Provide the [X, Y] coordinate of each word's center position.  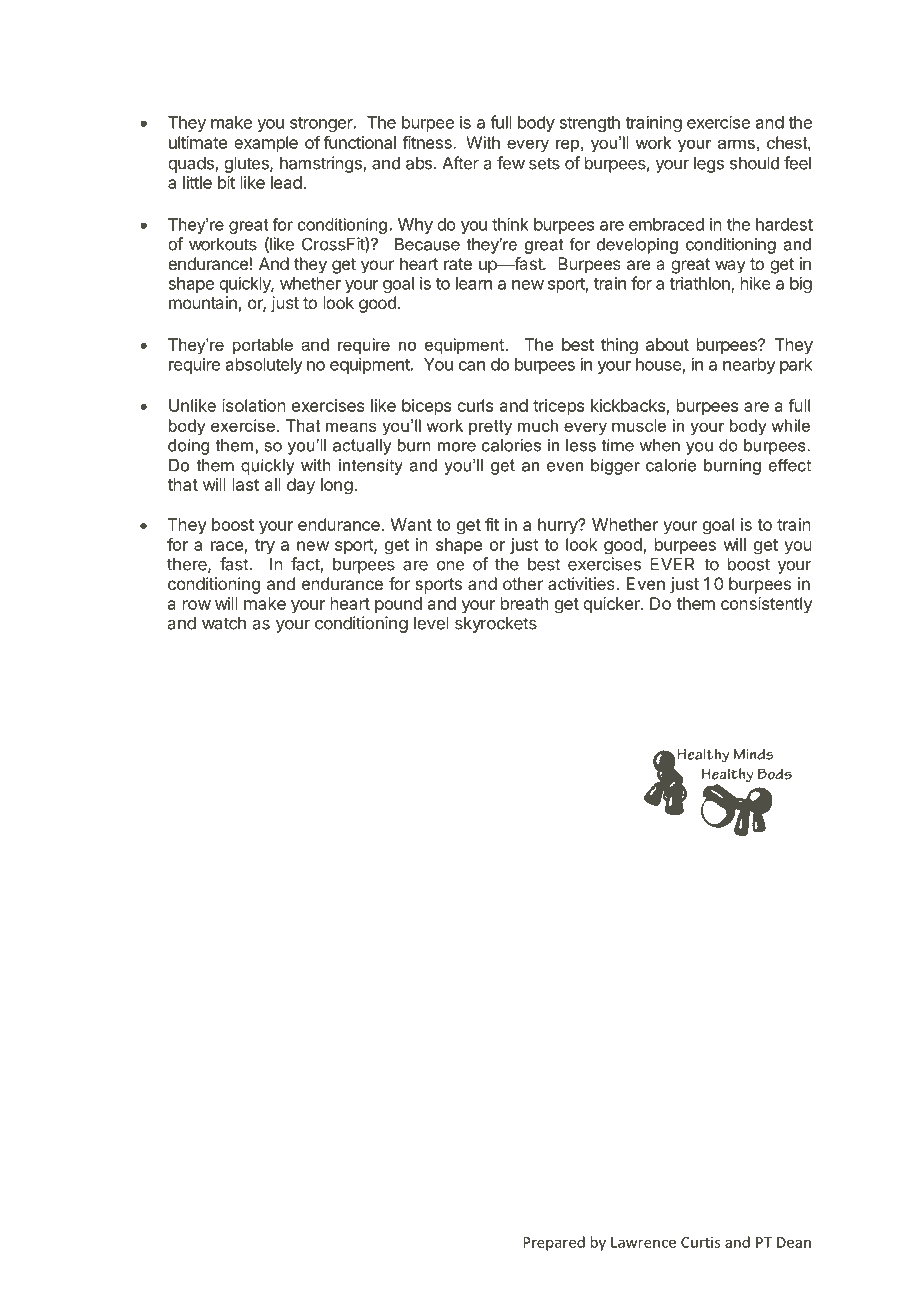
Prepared [554, 1243]
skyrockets [496, 625]
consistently [766, 605]
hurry [559, 526]
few [511, 163]
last [246, 484]
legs [709, 165]
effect [789, 465]
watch [224, 623]
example [266, 144]
